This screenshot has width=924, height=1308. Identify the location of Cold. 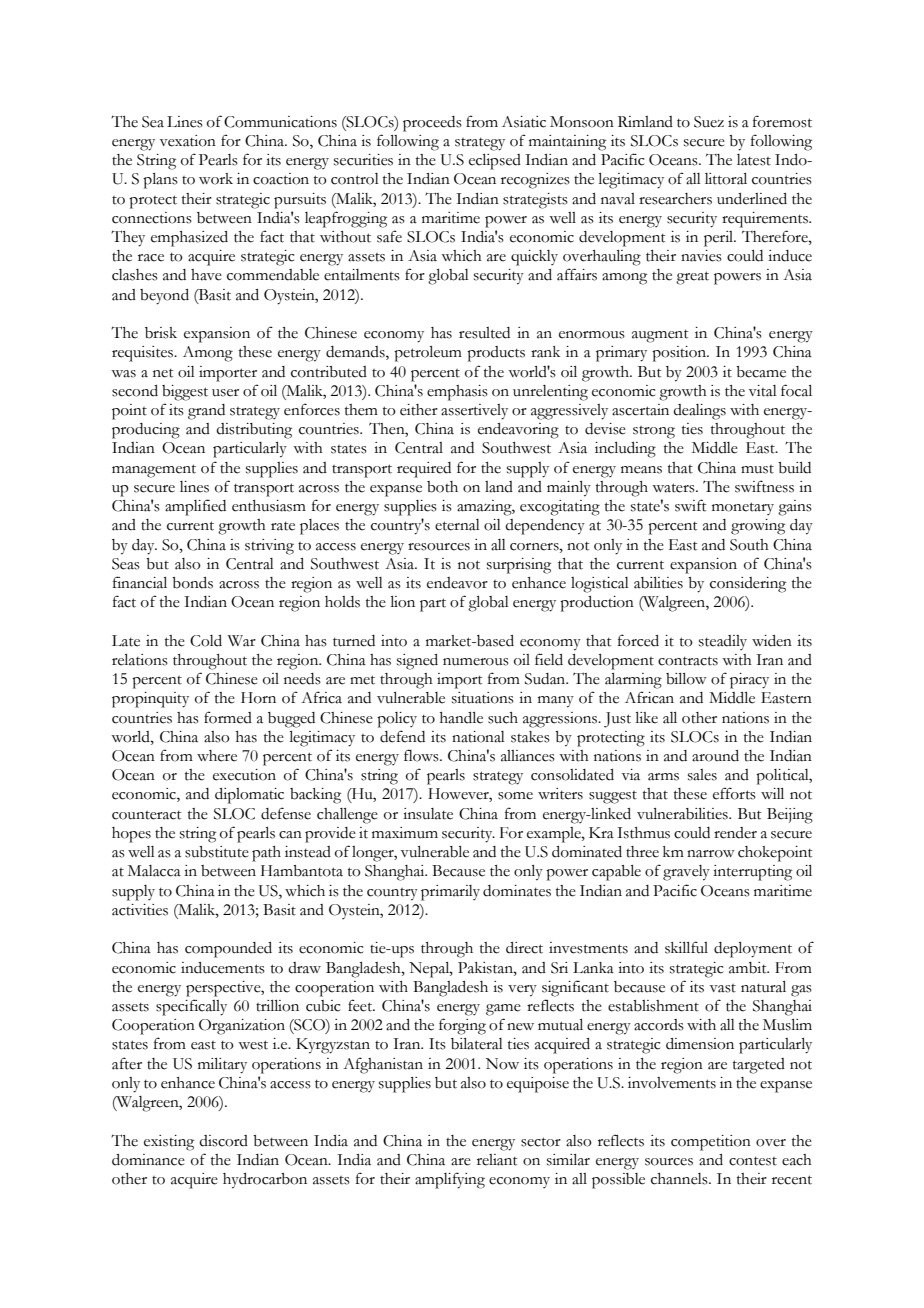
(206, 641).
